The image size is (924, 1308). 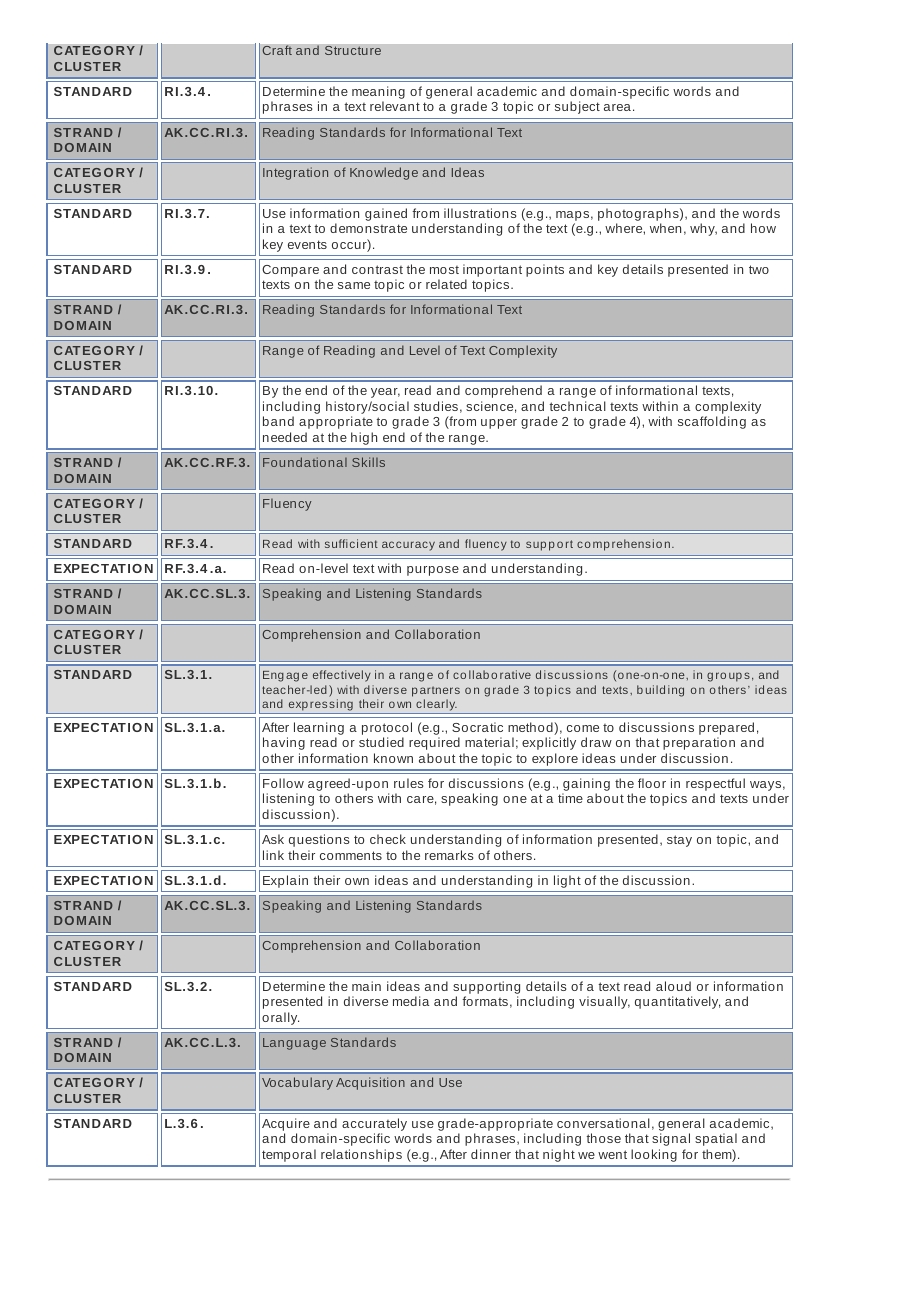 What do you see at coordinates (679, 841) in the screenshot?
I see `stay` at bounding box center [679, 841].
